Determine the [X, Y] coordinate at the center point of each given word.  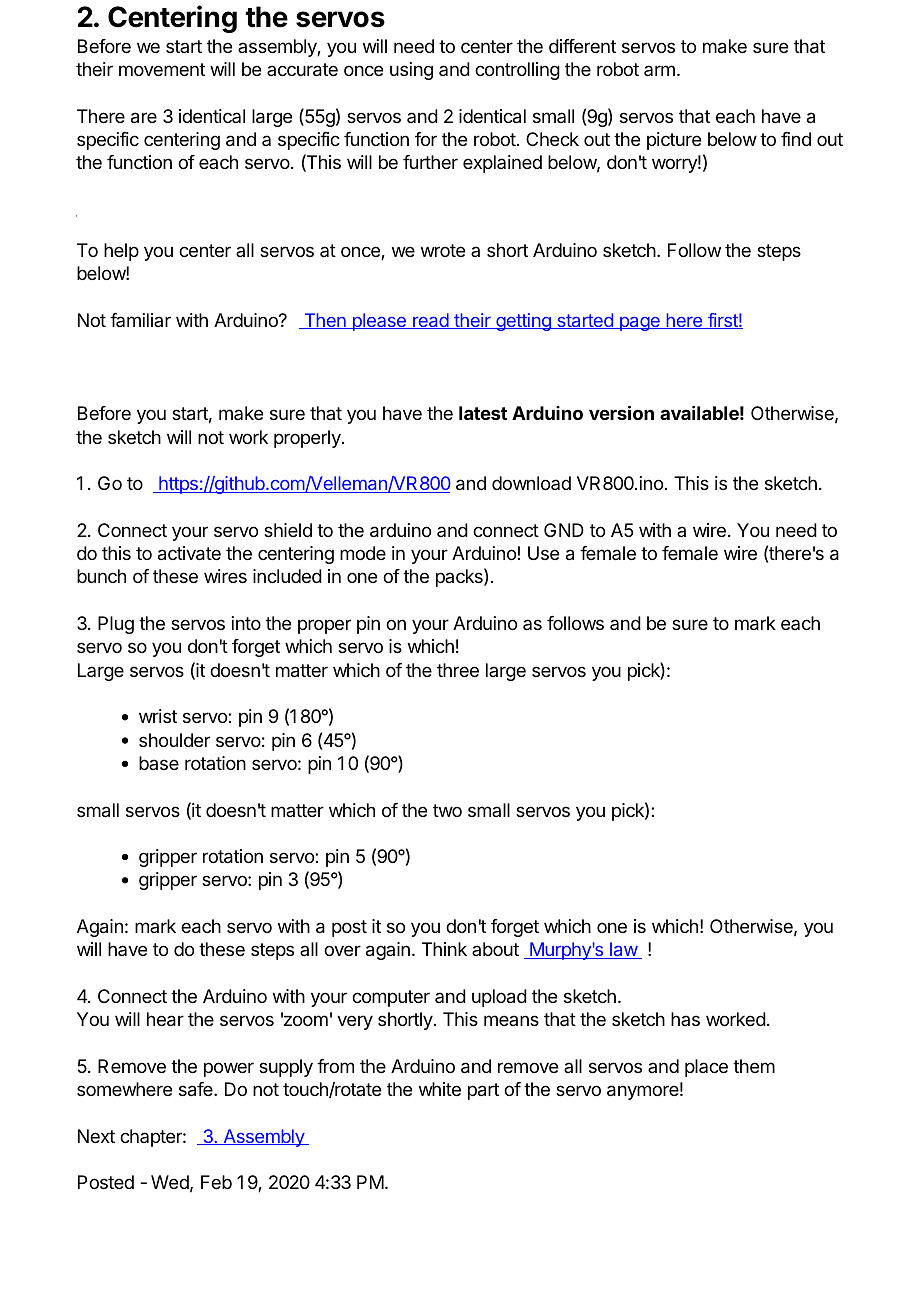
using [411, 71]
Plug [116, 625]
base [159, 763]
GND [564, 530]
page [639, 324]
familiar [140, 320]
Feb [216, 1182]
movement [162, 69]
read [430, 321]
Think [444, 949]
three [458, 670]
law [623, 950]
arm [659, 70]
